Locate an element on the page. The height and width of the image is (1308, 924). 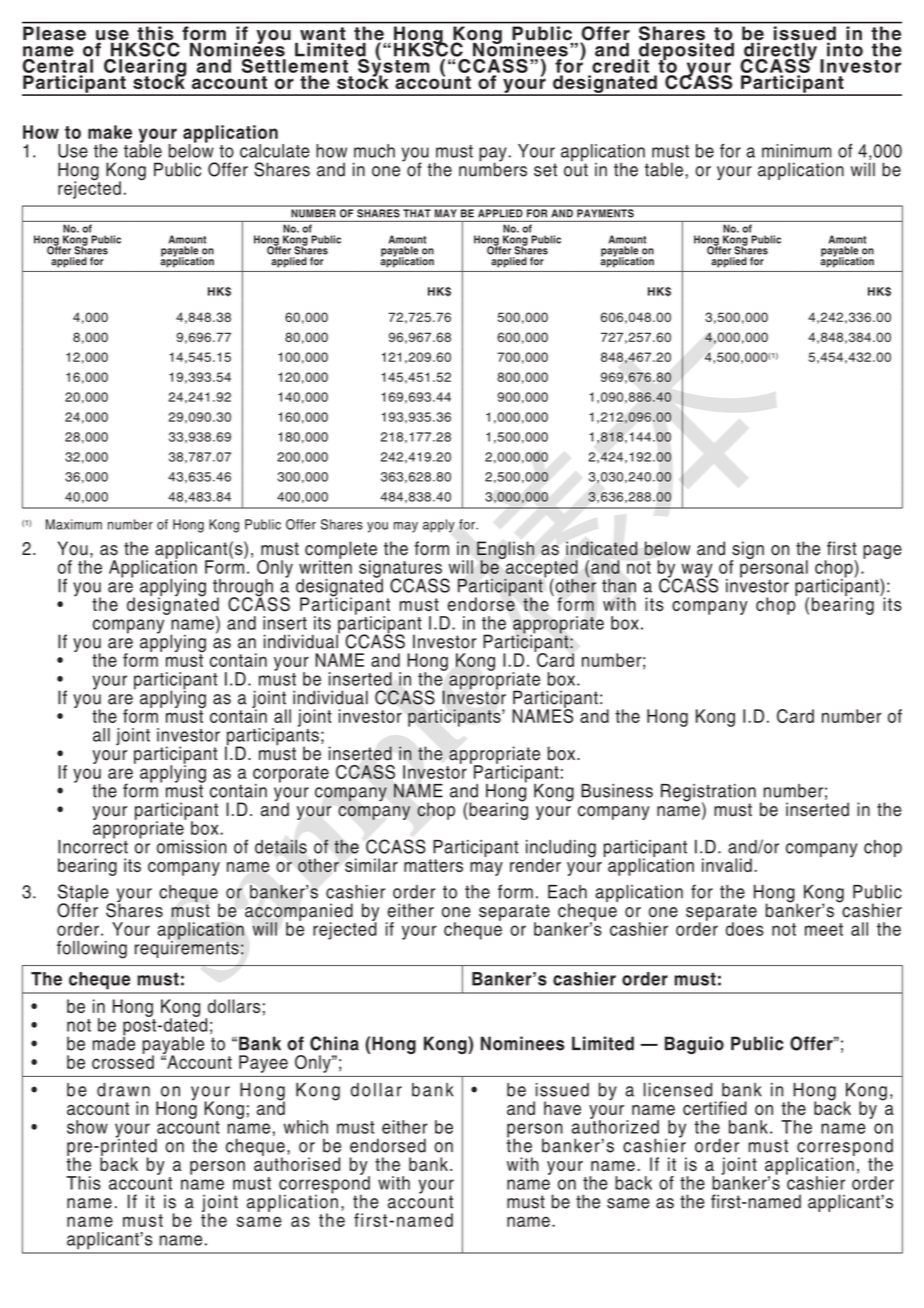
Maximum is located at coordinates (74, 524).
